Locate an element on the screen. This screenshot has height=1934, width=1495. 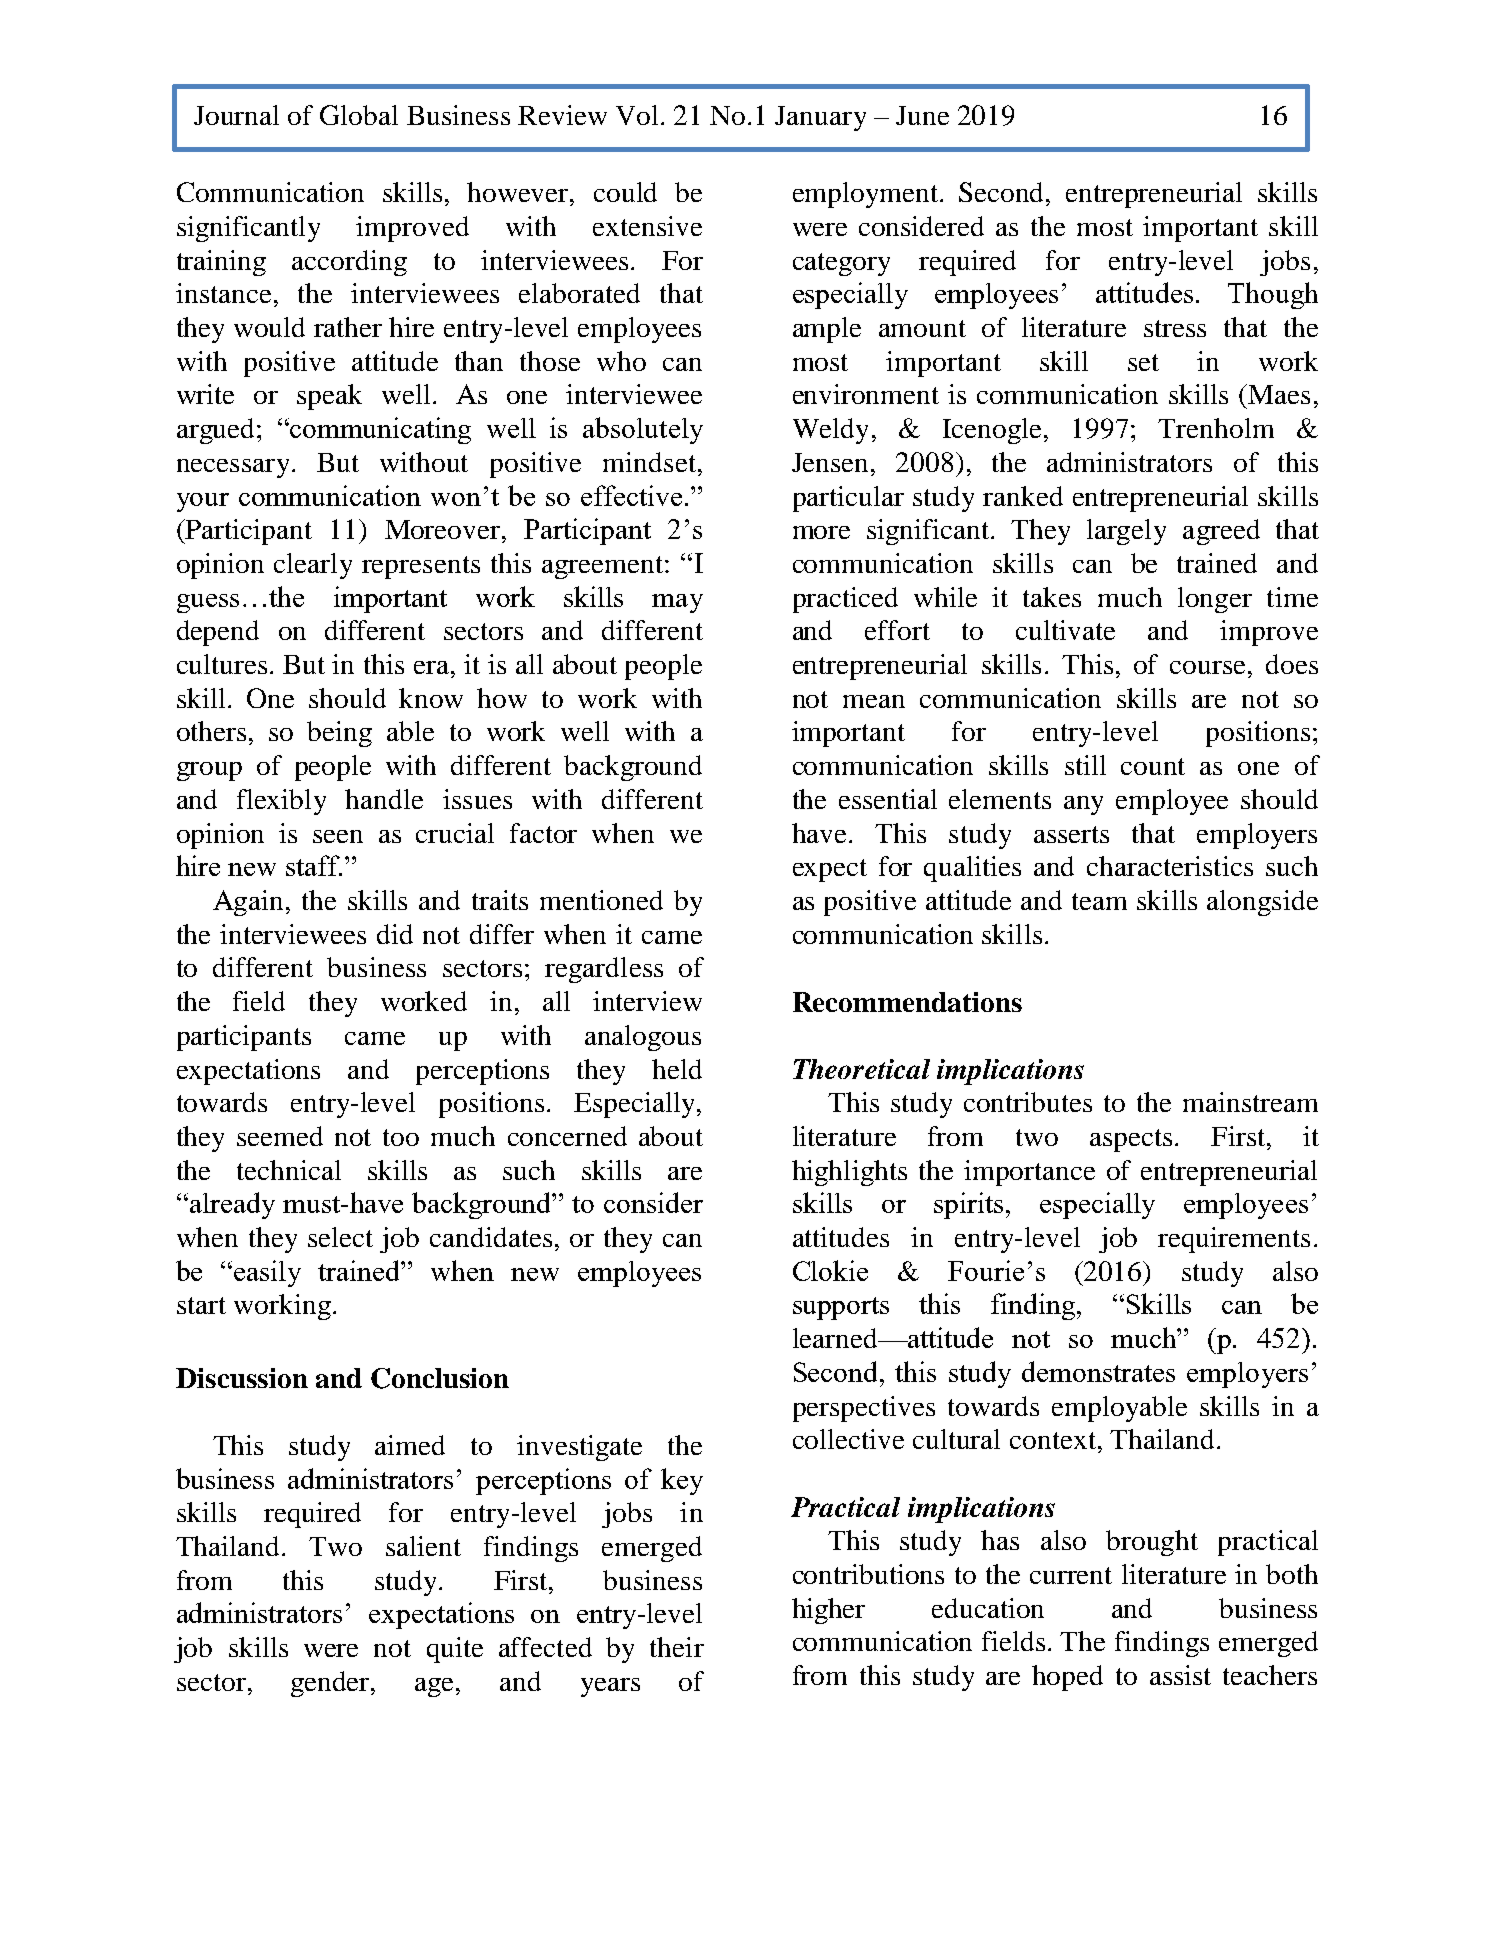
course is located at coordinates (1207, 667).
